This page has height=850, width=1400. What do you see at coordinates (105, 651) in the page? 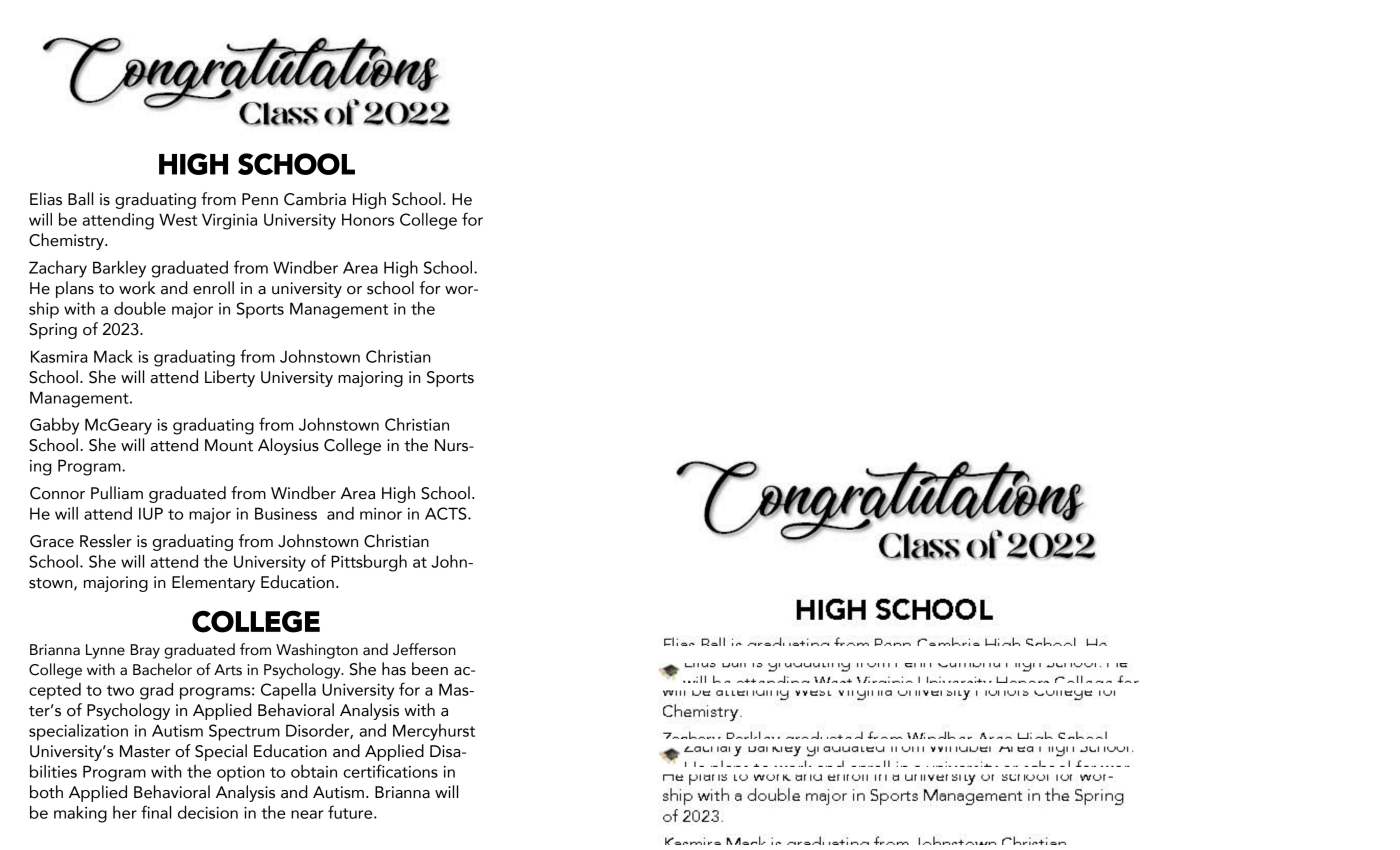
I see `Lynne` at bounding box center [105, 651].
